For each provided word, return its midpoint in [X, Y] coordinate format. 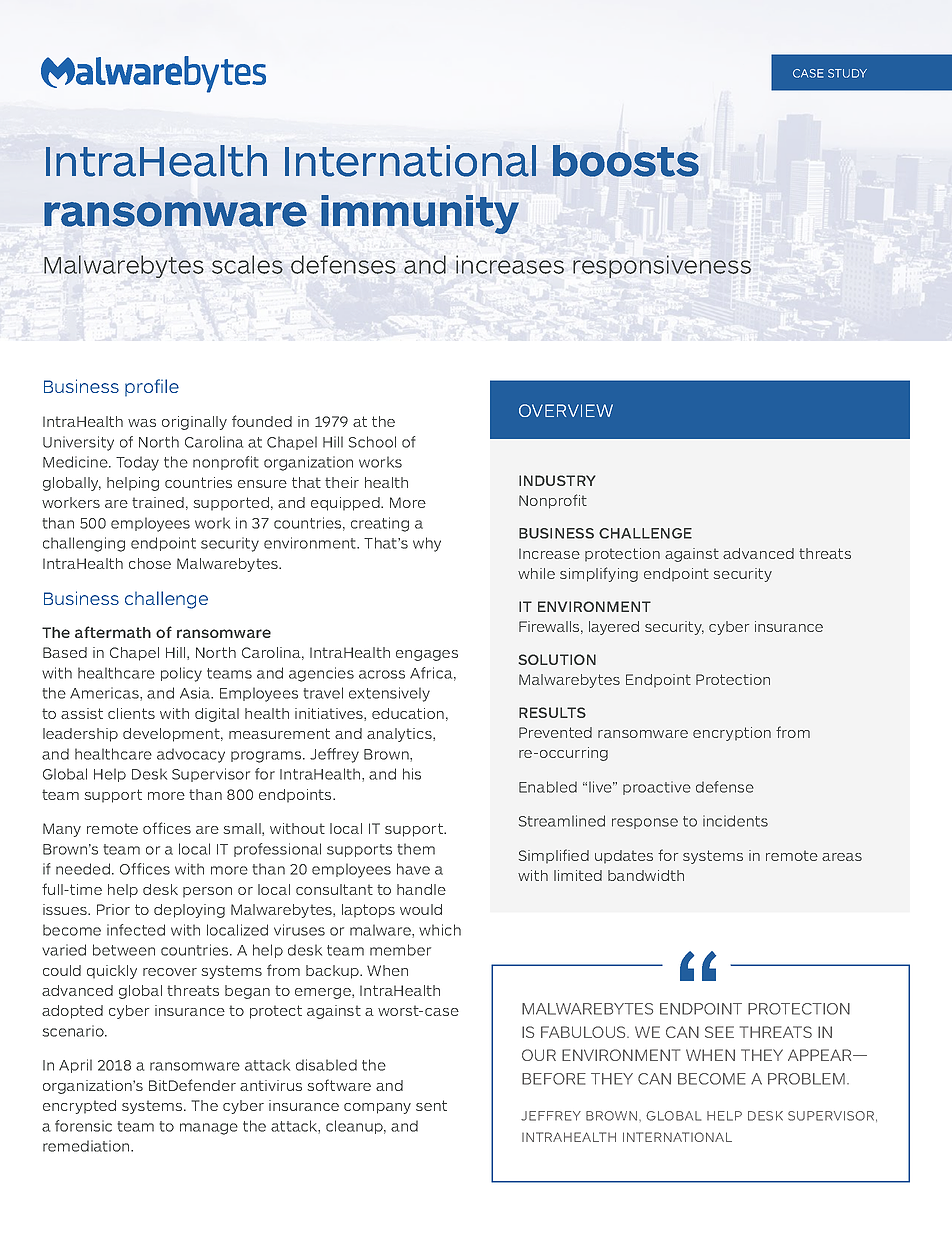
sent [431, 1105]
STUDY [847, 73]
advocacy [191, 755]
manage [209, 1129]
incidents [735, 821]
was [142, 423]
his [412, 774]
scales [247, 264]
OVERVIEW [566, 410]
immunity [420, 214]
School [372, 442]
